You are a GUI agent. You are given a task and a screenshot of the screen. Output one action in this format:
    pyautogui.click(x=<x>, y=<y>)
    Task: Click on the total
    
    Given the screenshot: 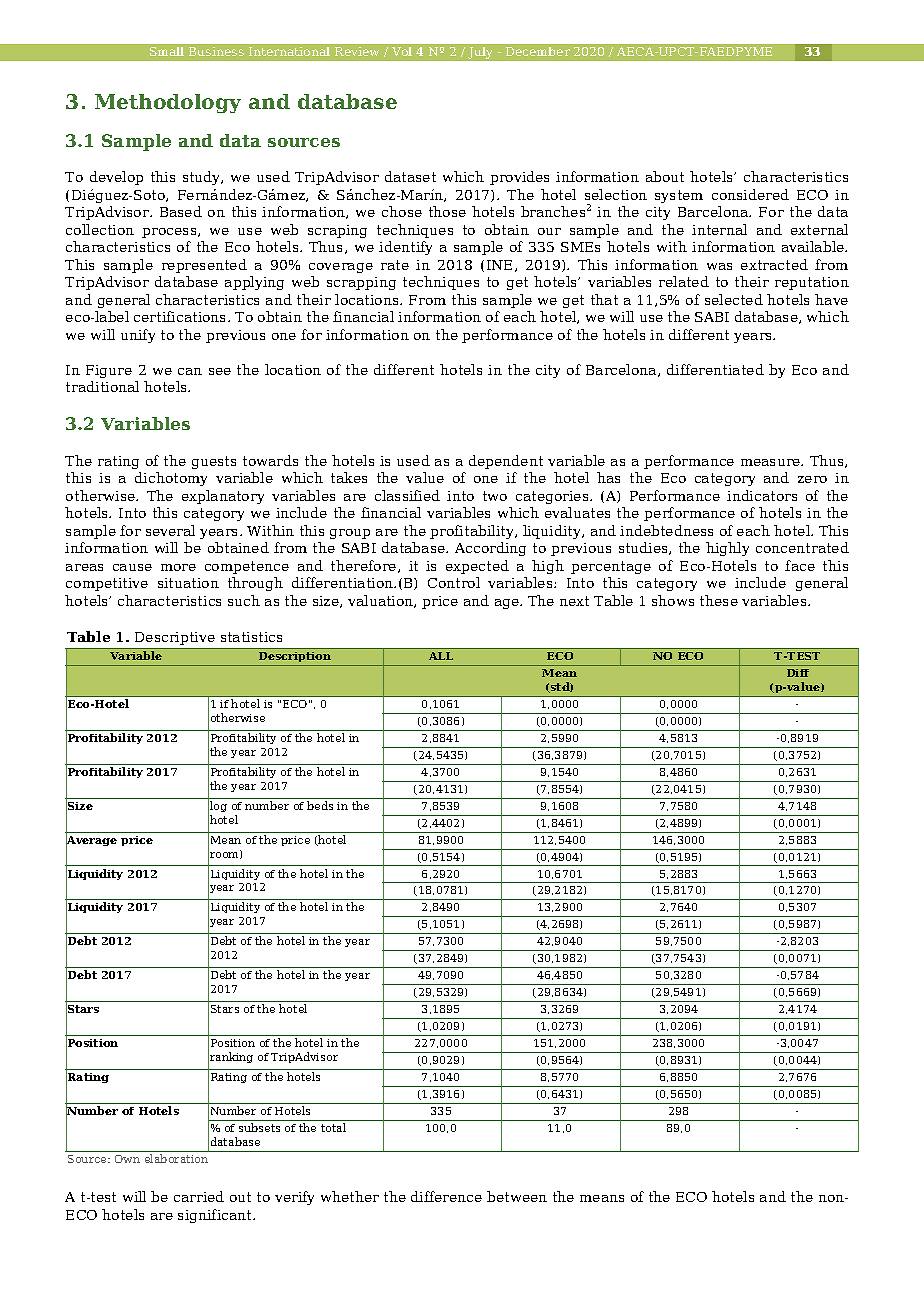 What is the action you would take?
    pyautogui.click(x=333, y=1127)
